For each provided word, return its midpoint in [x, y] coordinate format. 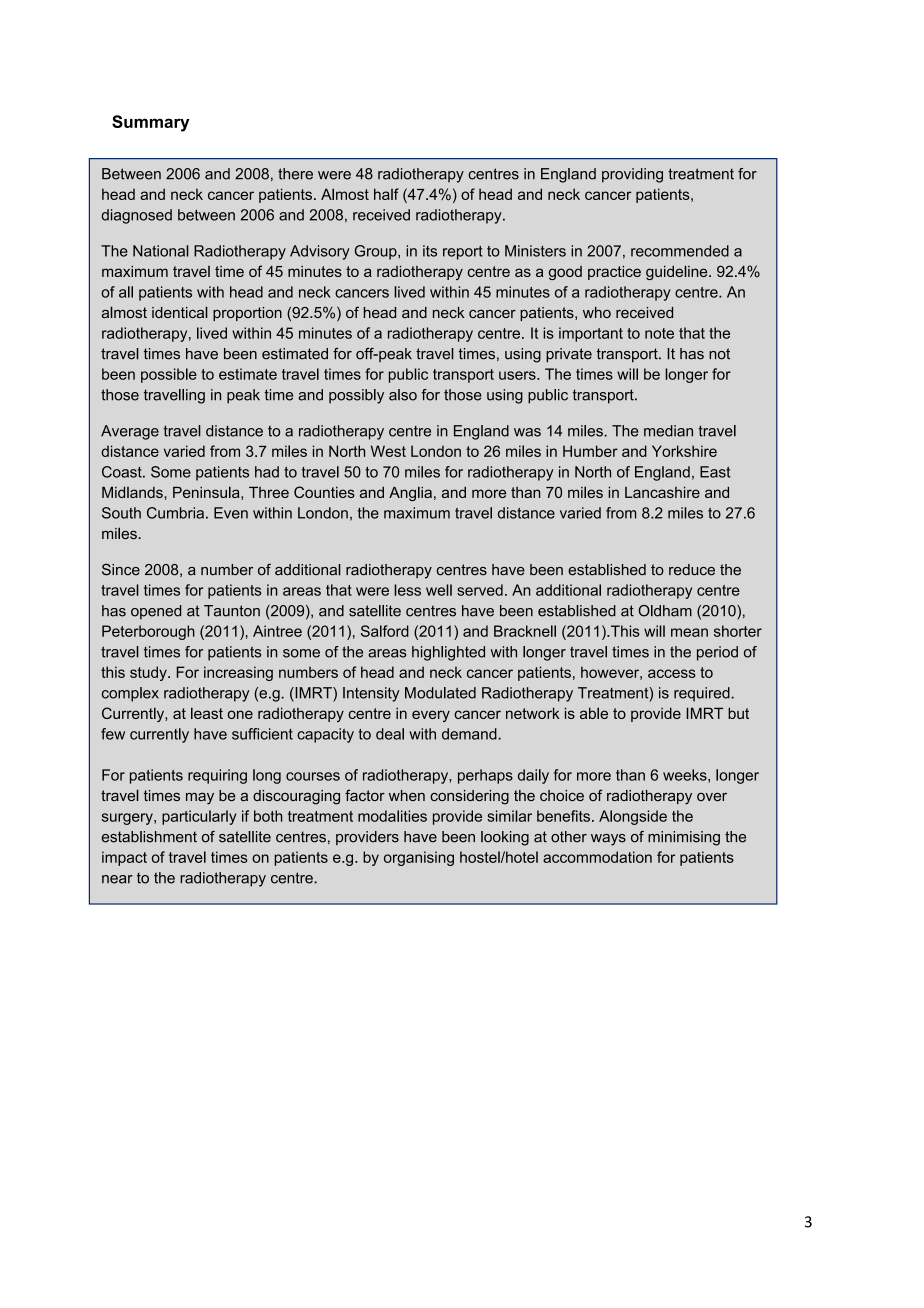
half [386, 194]
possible [169, 375]
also [403, 395]
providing [632, 175]
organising [419, 858]
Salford [385, 631]
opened [156, 612]
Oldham [665, 611]
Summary [150, 123]
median [668, 431]
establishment [149, 837]
